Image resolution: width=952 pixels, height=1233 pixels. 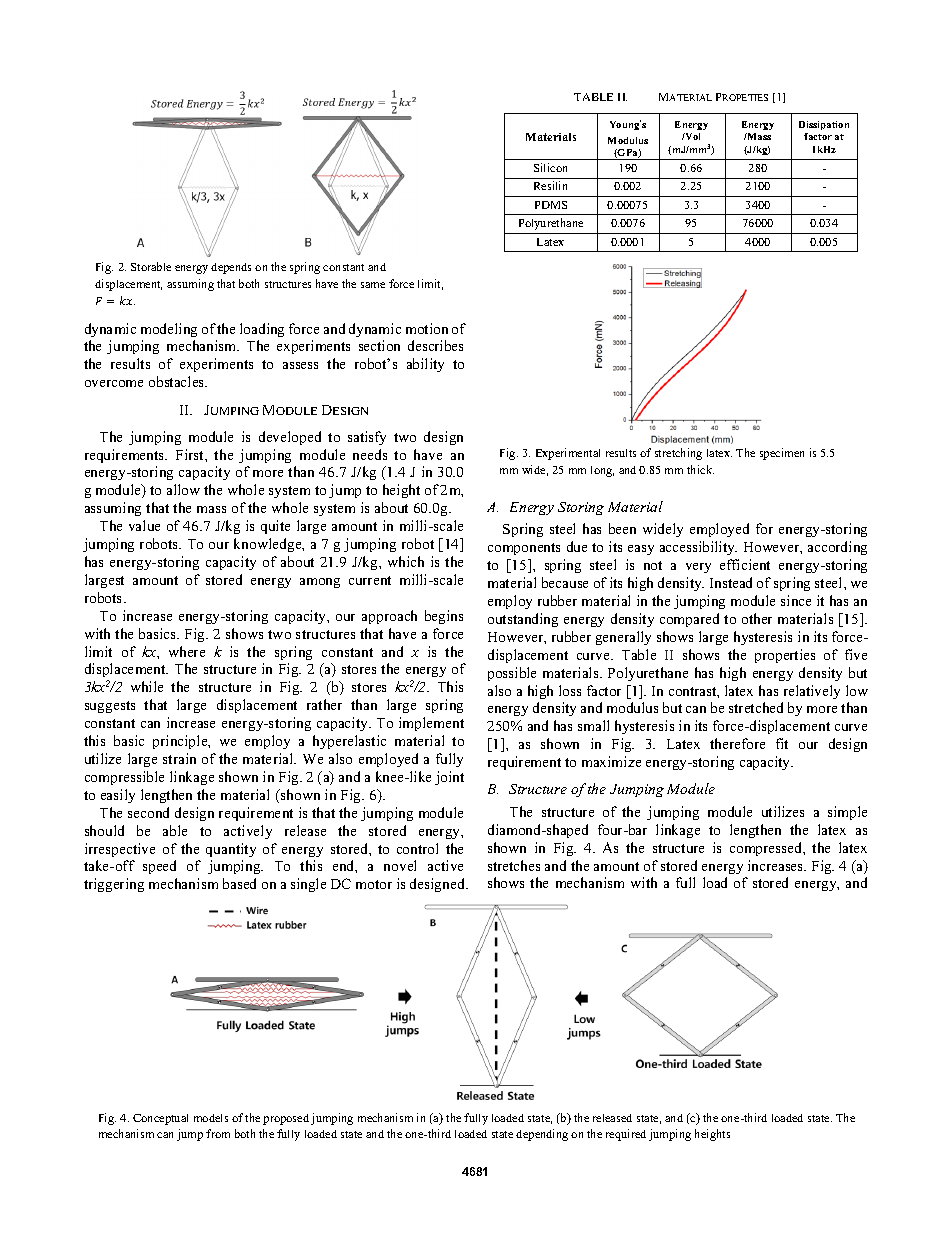 I want to click on stretches, so click(x=514, y=865).
